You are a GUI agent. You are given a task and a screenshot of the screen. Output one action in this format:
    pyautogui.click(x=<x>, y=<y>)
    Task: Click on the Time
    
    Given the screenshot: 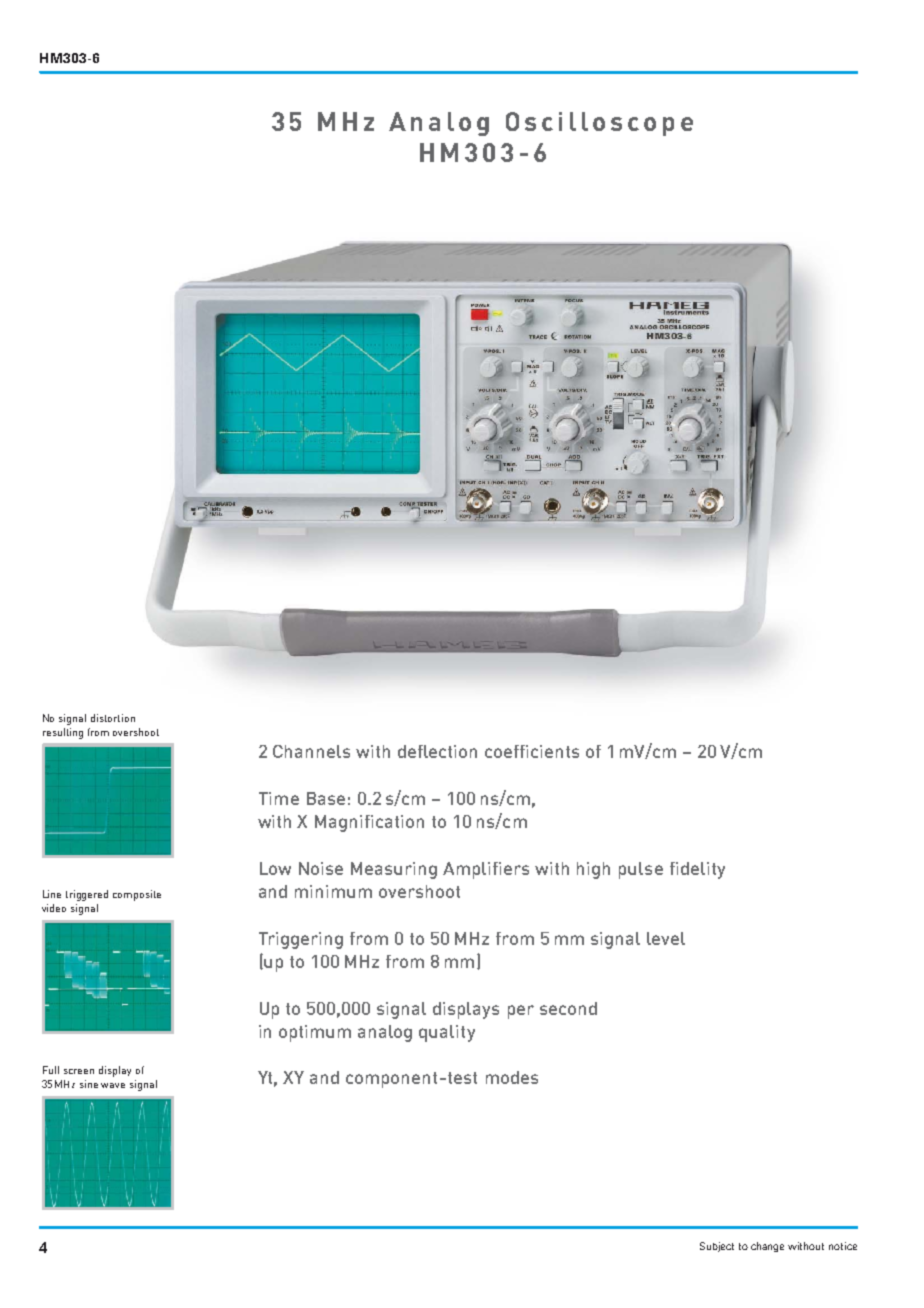 What is the action you would take?
    pyautogui.click(x=279, y=798)
